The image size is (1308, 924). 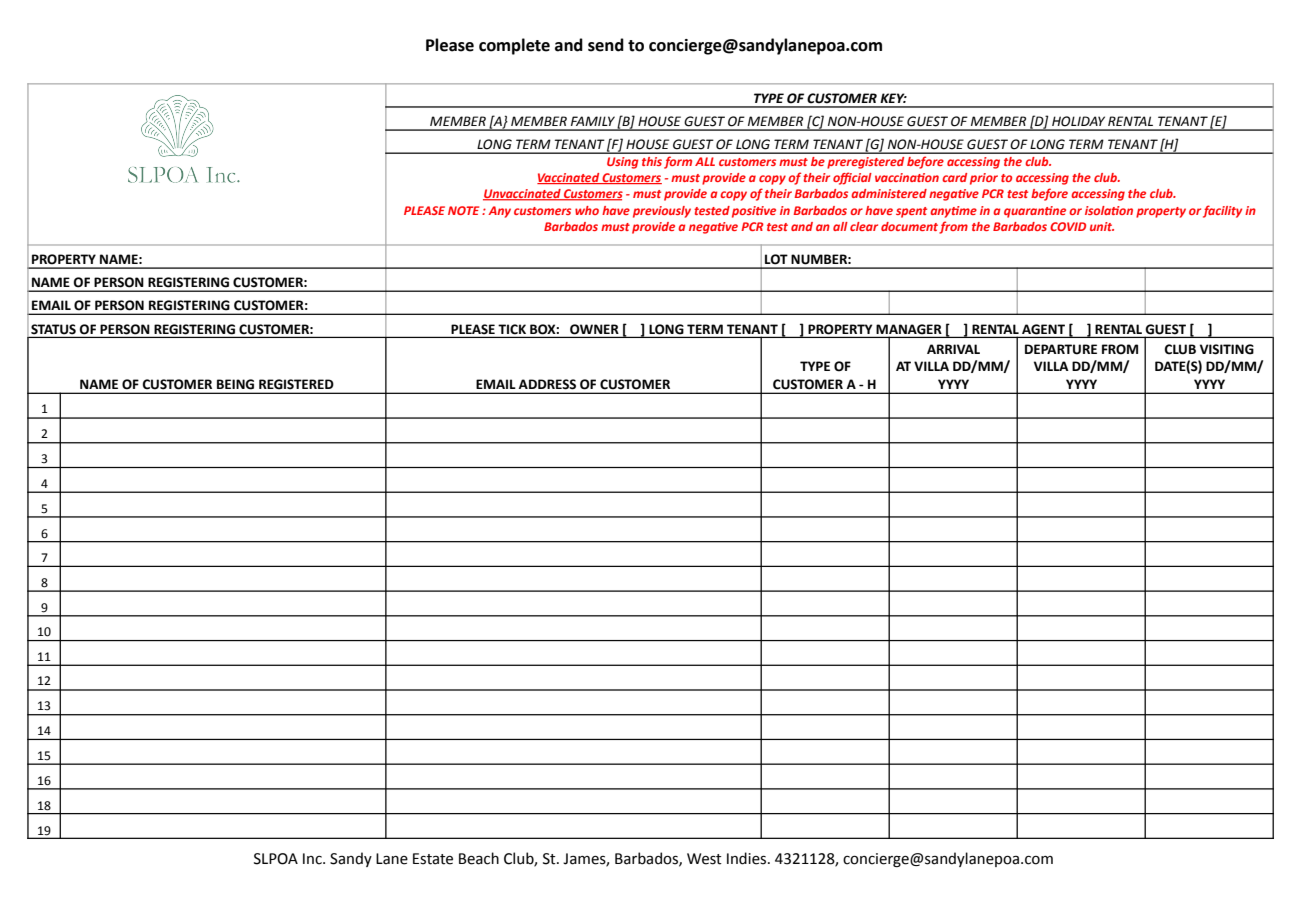 I want to click on Inc, so click(x=313, y=859).
